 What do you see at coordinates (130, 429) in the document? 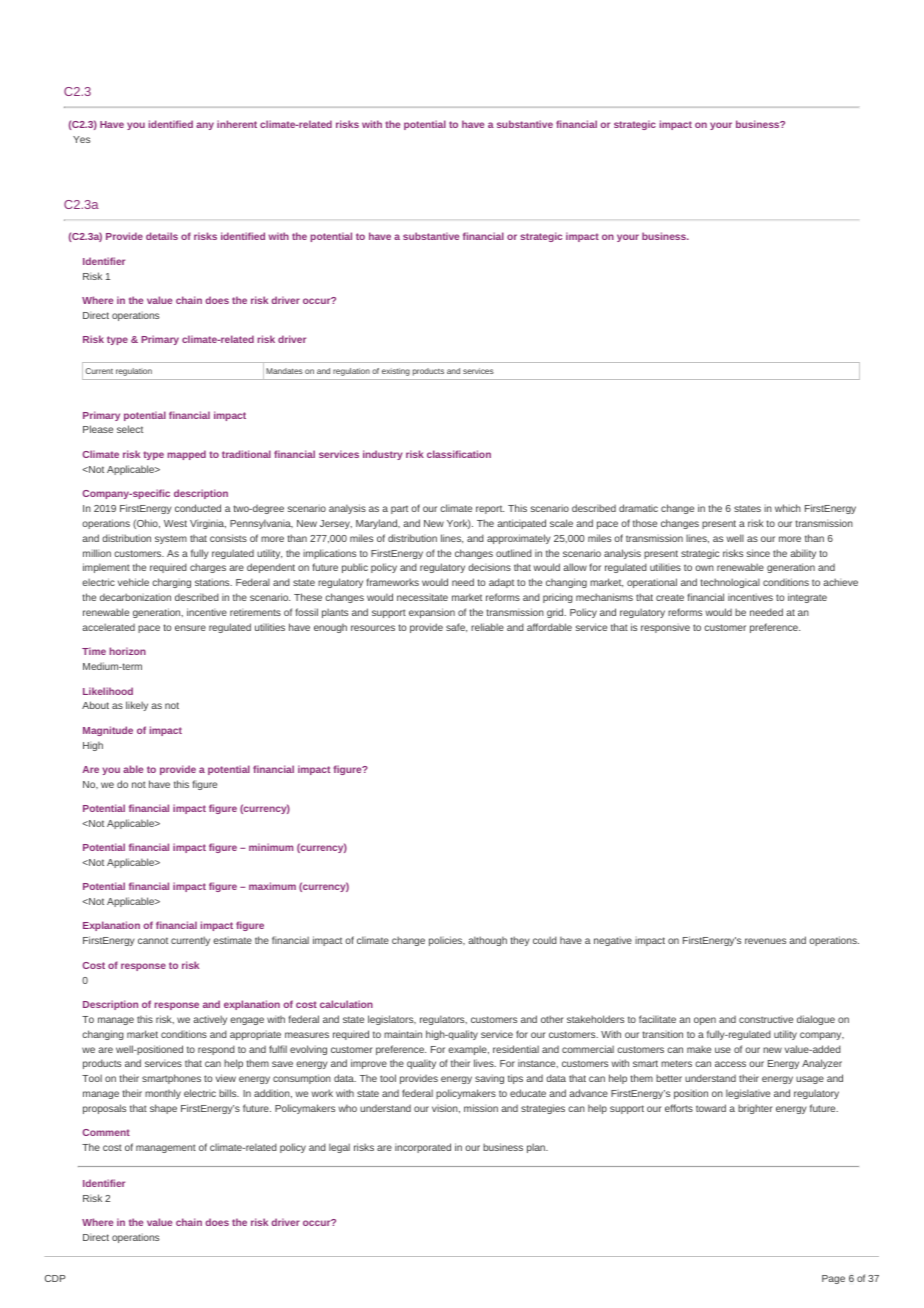
I see `select` at bounding box center [130, 429].
